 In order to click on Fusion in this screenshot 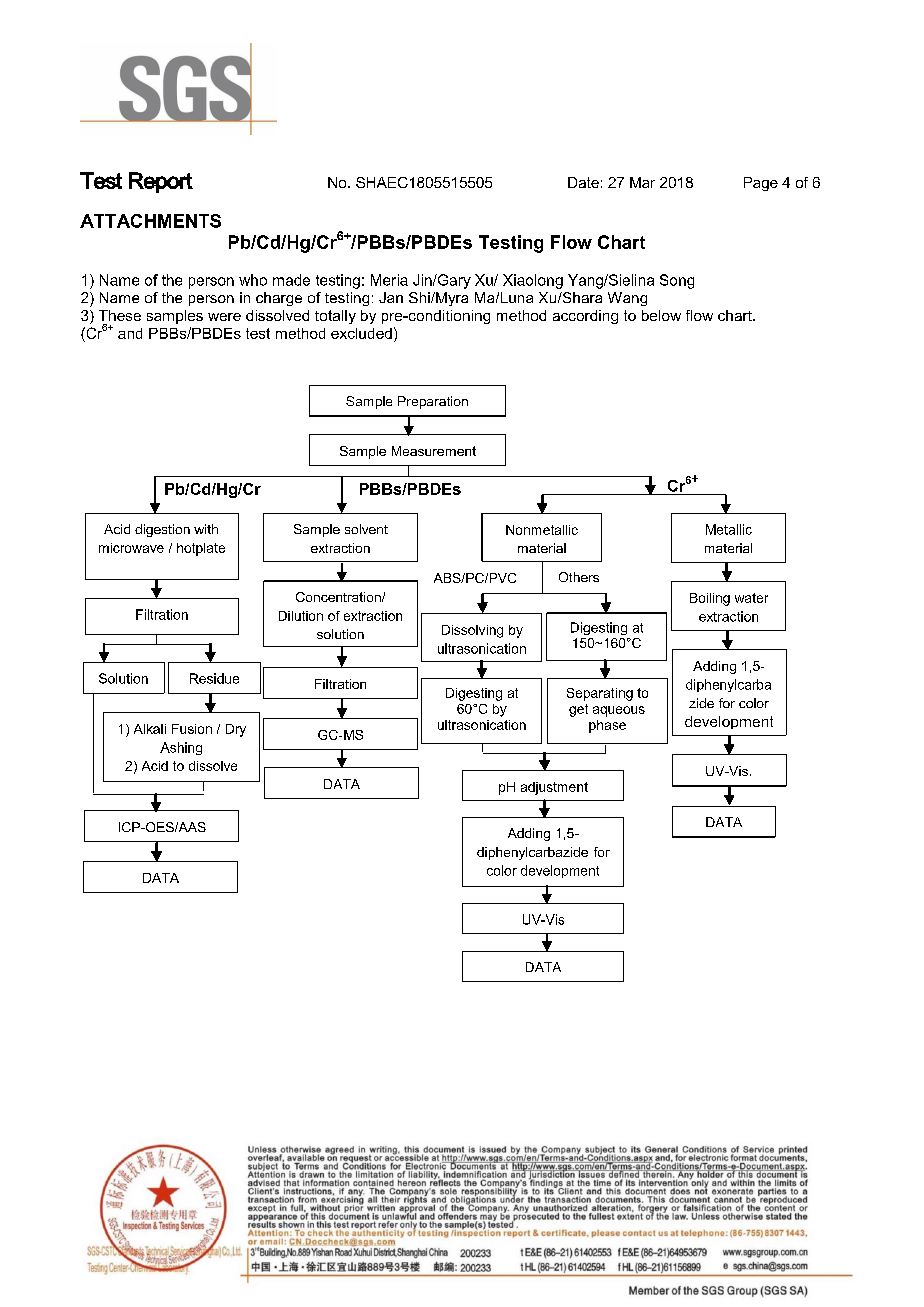, I will do `click(192, 729)`.
